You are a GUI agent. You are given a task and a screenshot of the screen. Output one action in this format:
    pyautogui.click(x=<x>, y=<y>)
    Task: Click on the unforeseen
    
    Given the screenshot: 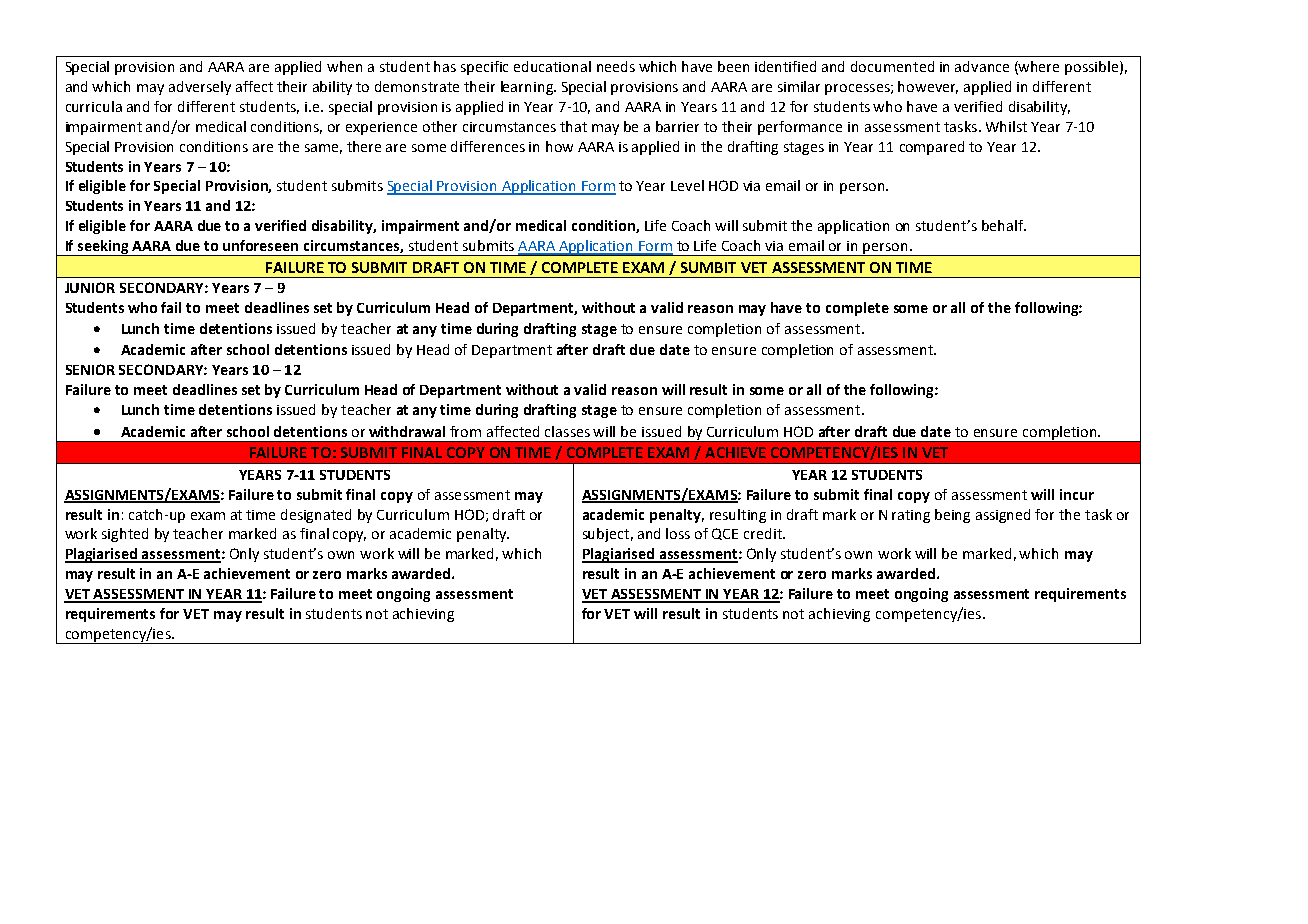 What is the action you would take?
    pyautogui.click(x=260, y=245)
